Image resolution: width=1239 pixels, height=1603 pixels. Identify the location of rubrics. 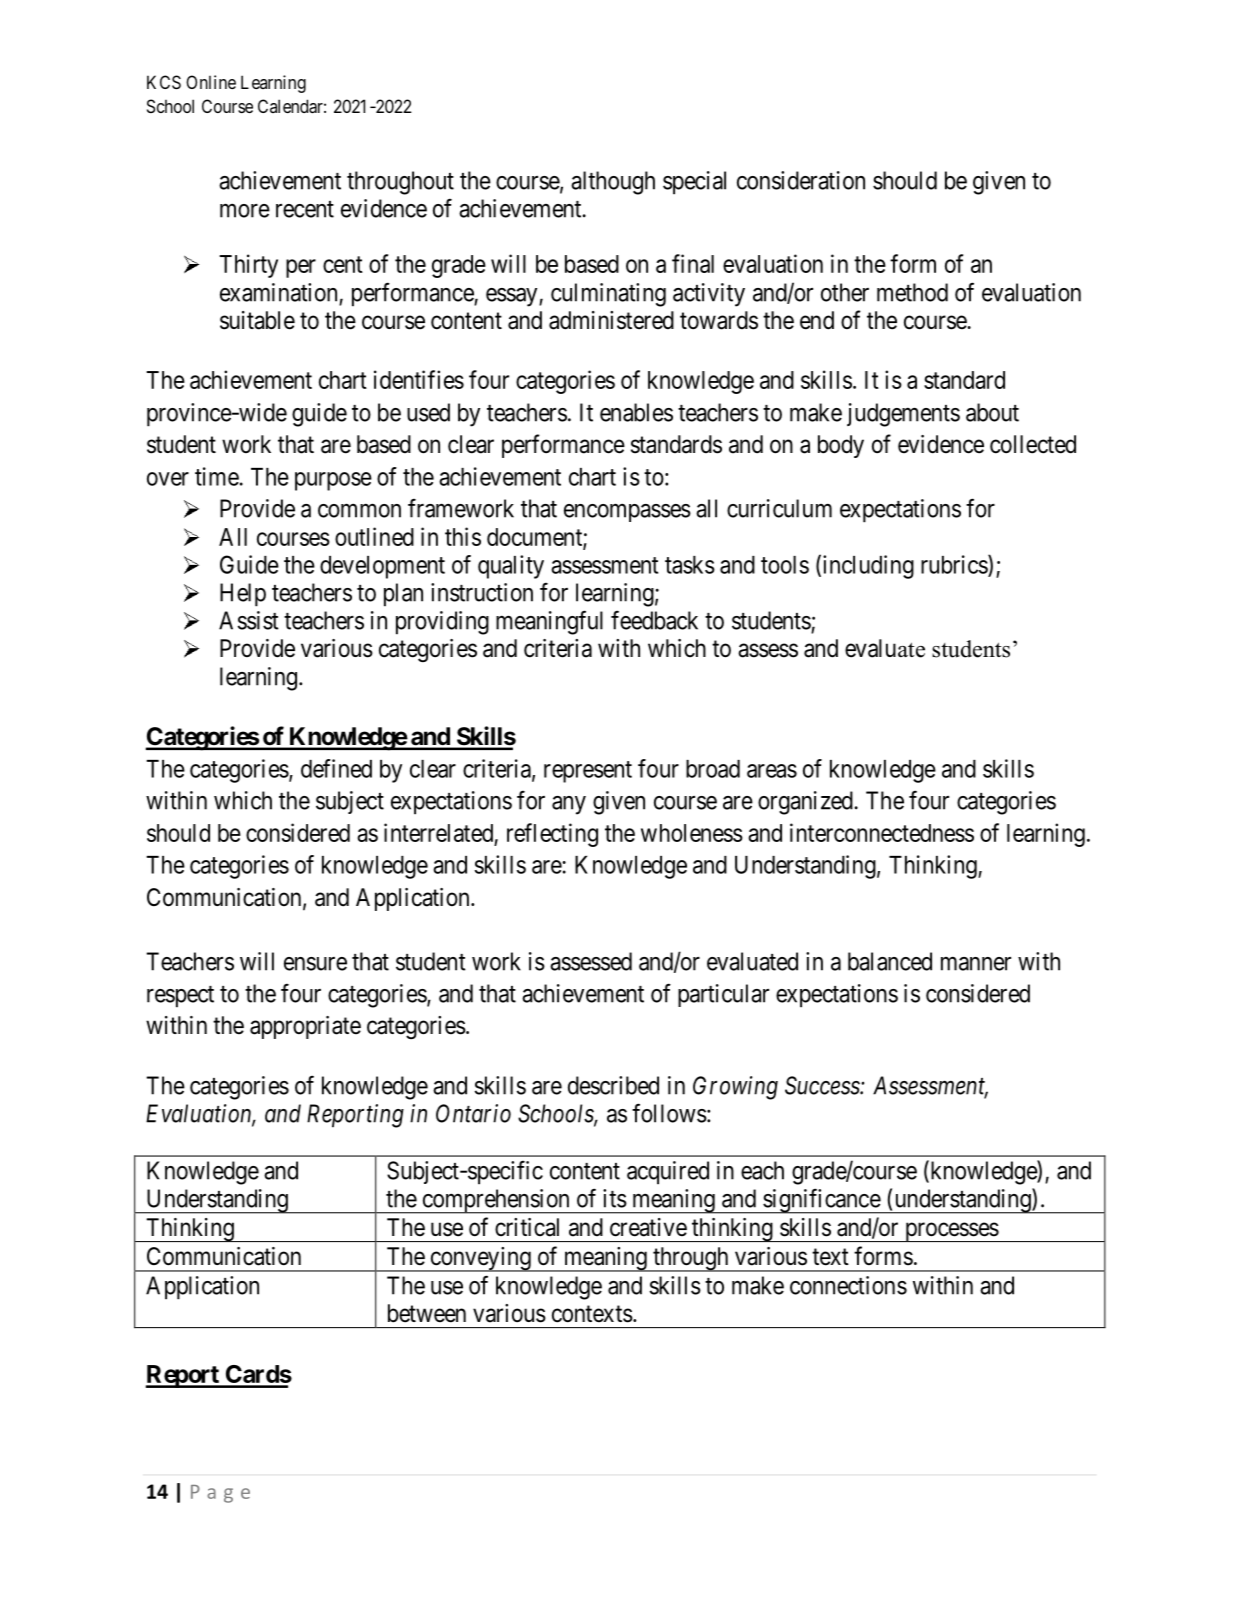
(955, 565).
